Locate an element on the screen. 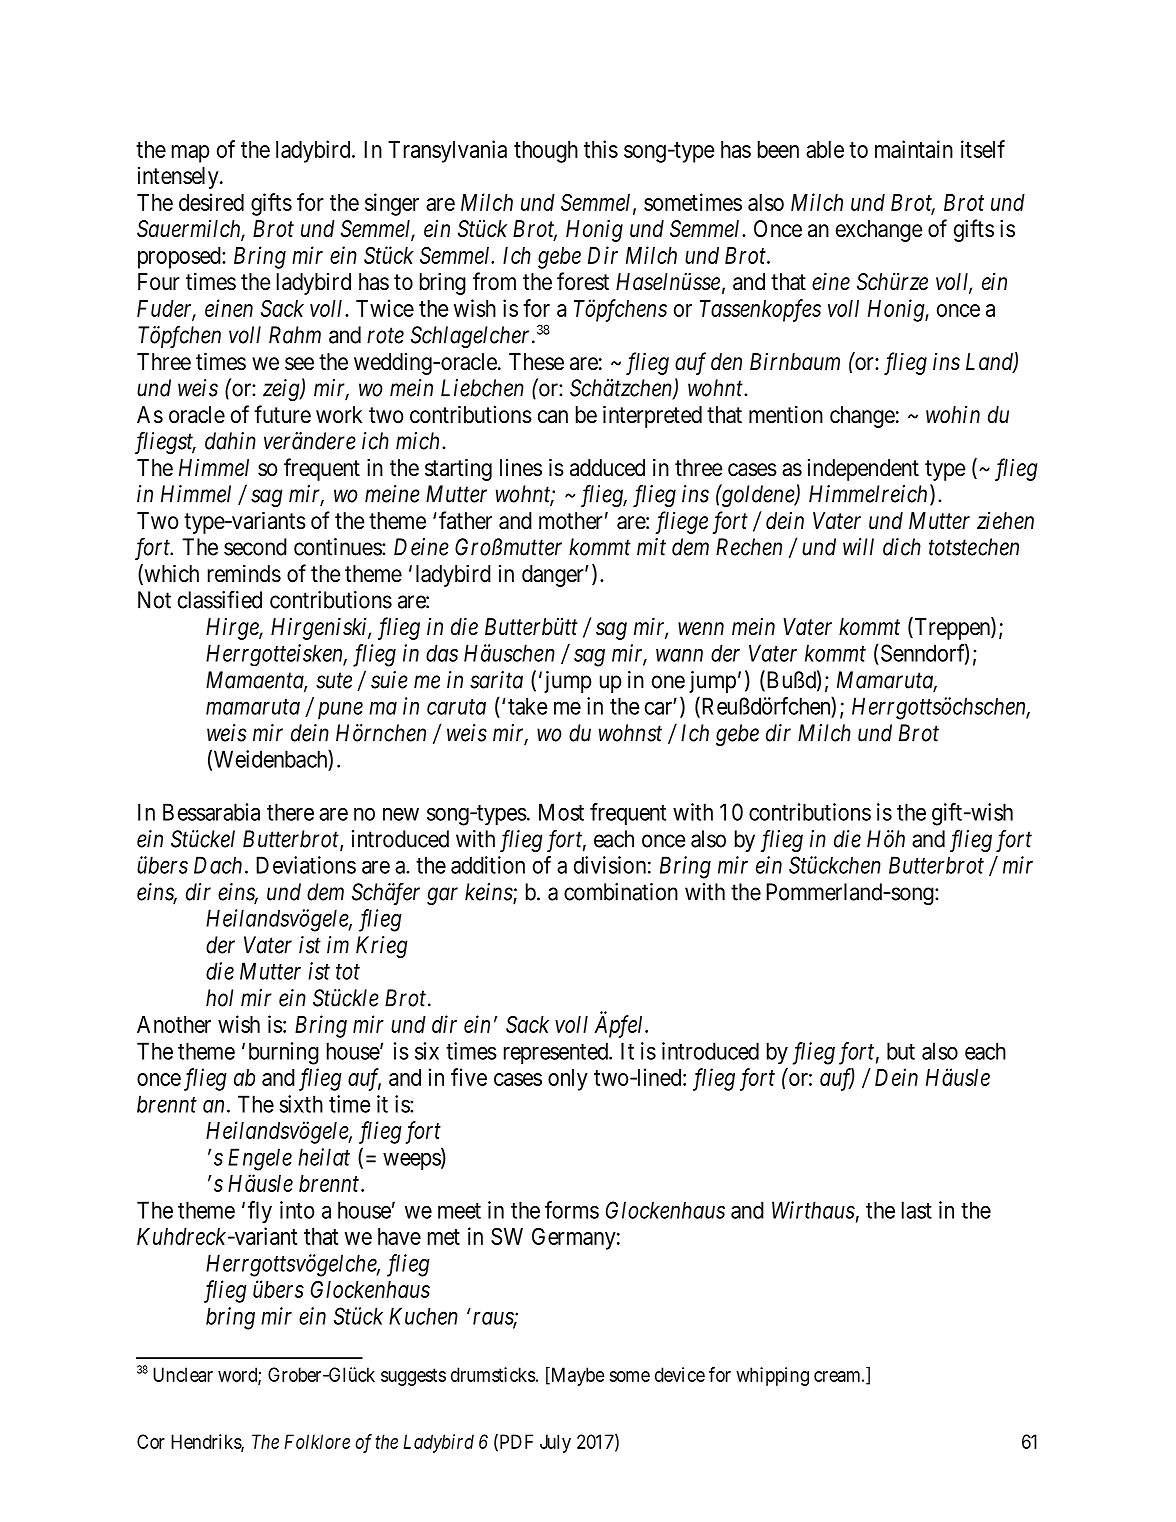 This screenshot has width=1176, height=1522. reminds is located at coordinates (244, 574).
